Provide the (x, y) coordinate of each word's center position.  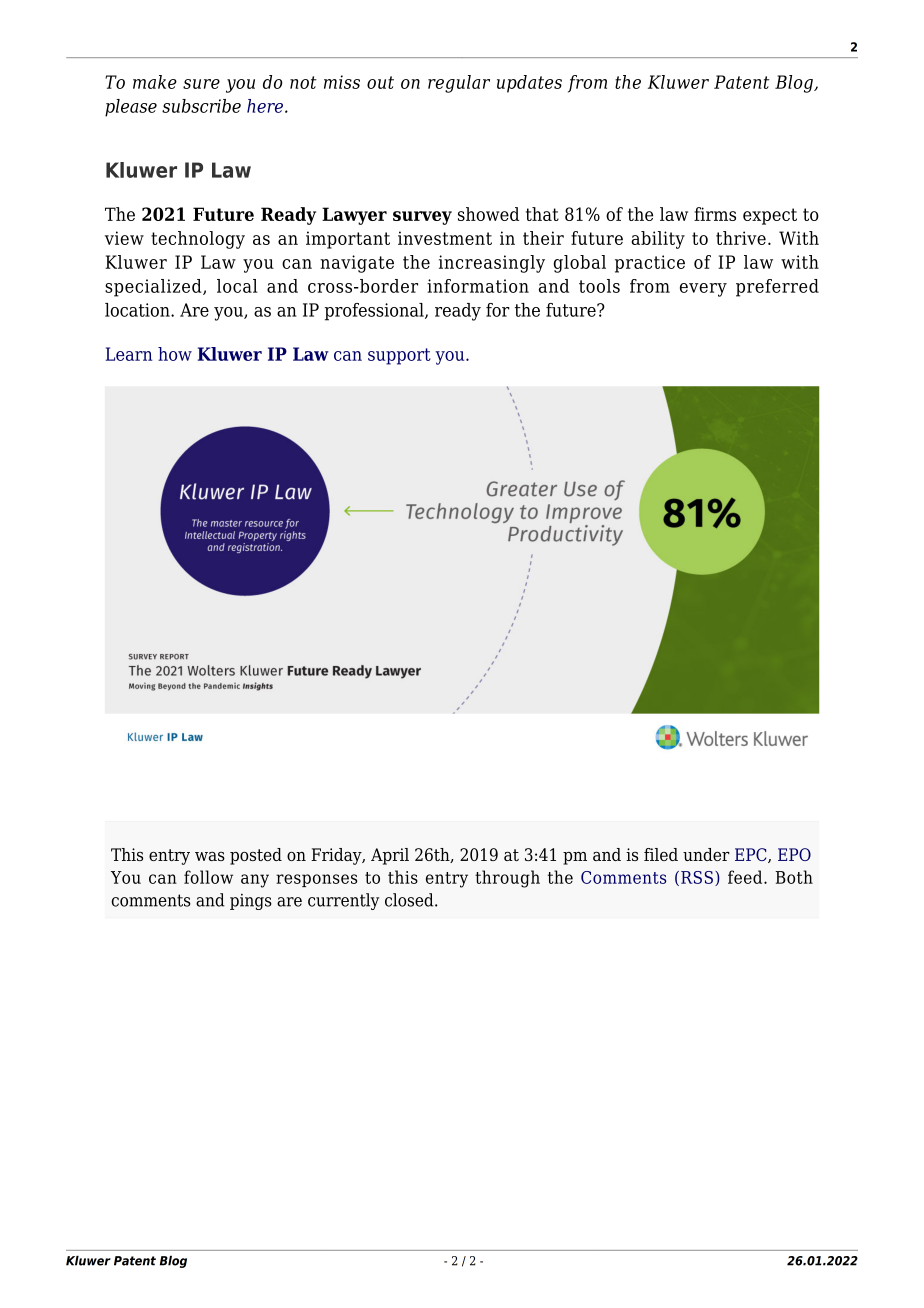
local (237, 286)
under (706, 854)
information (478, 286)
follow (208, 877)
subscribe (201, 106)
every (703, 290)
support (399, 356)
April (390, 856)
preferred (777, 288)
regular (459, 84)
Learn (129, 354)
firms (715, 214)
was (210, 856)
